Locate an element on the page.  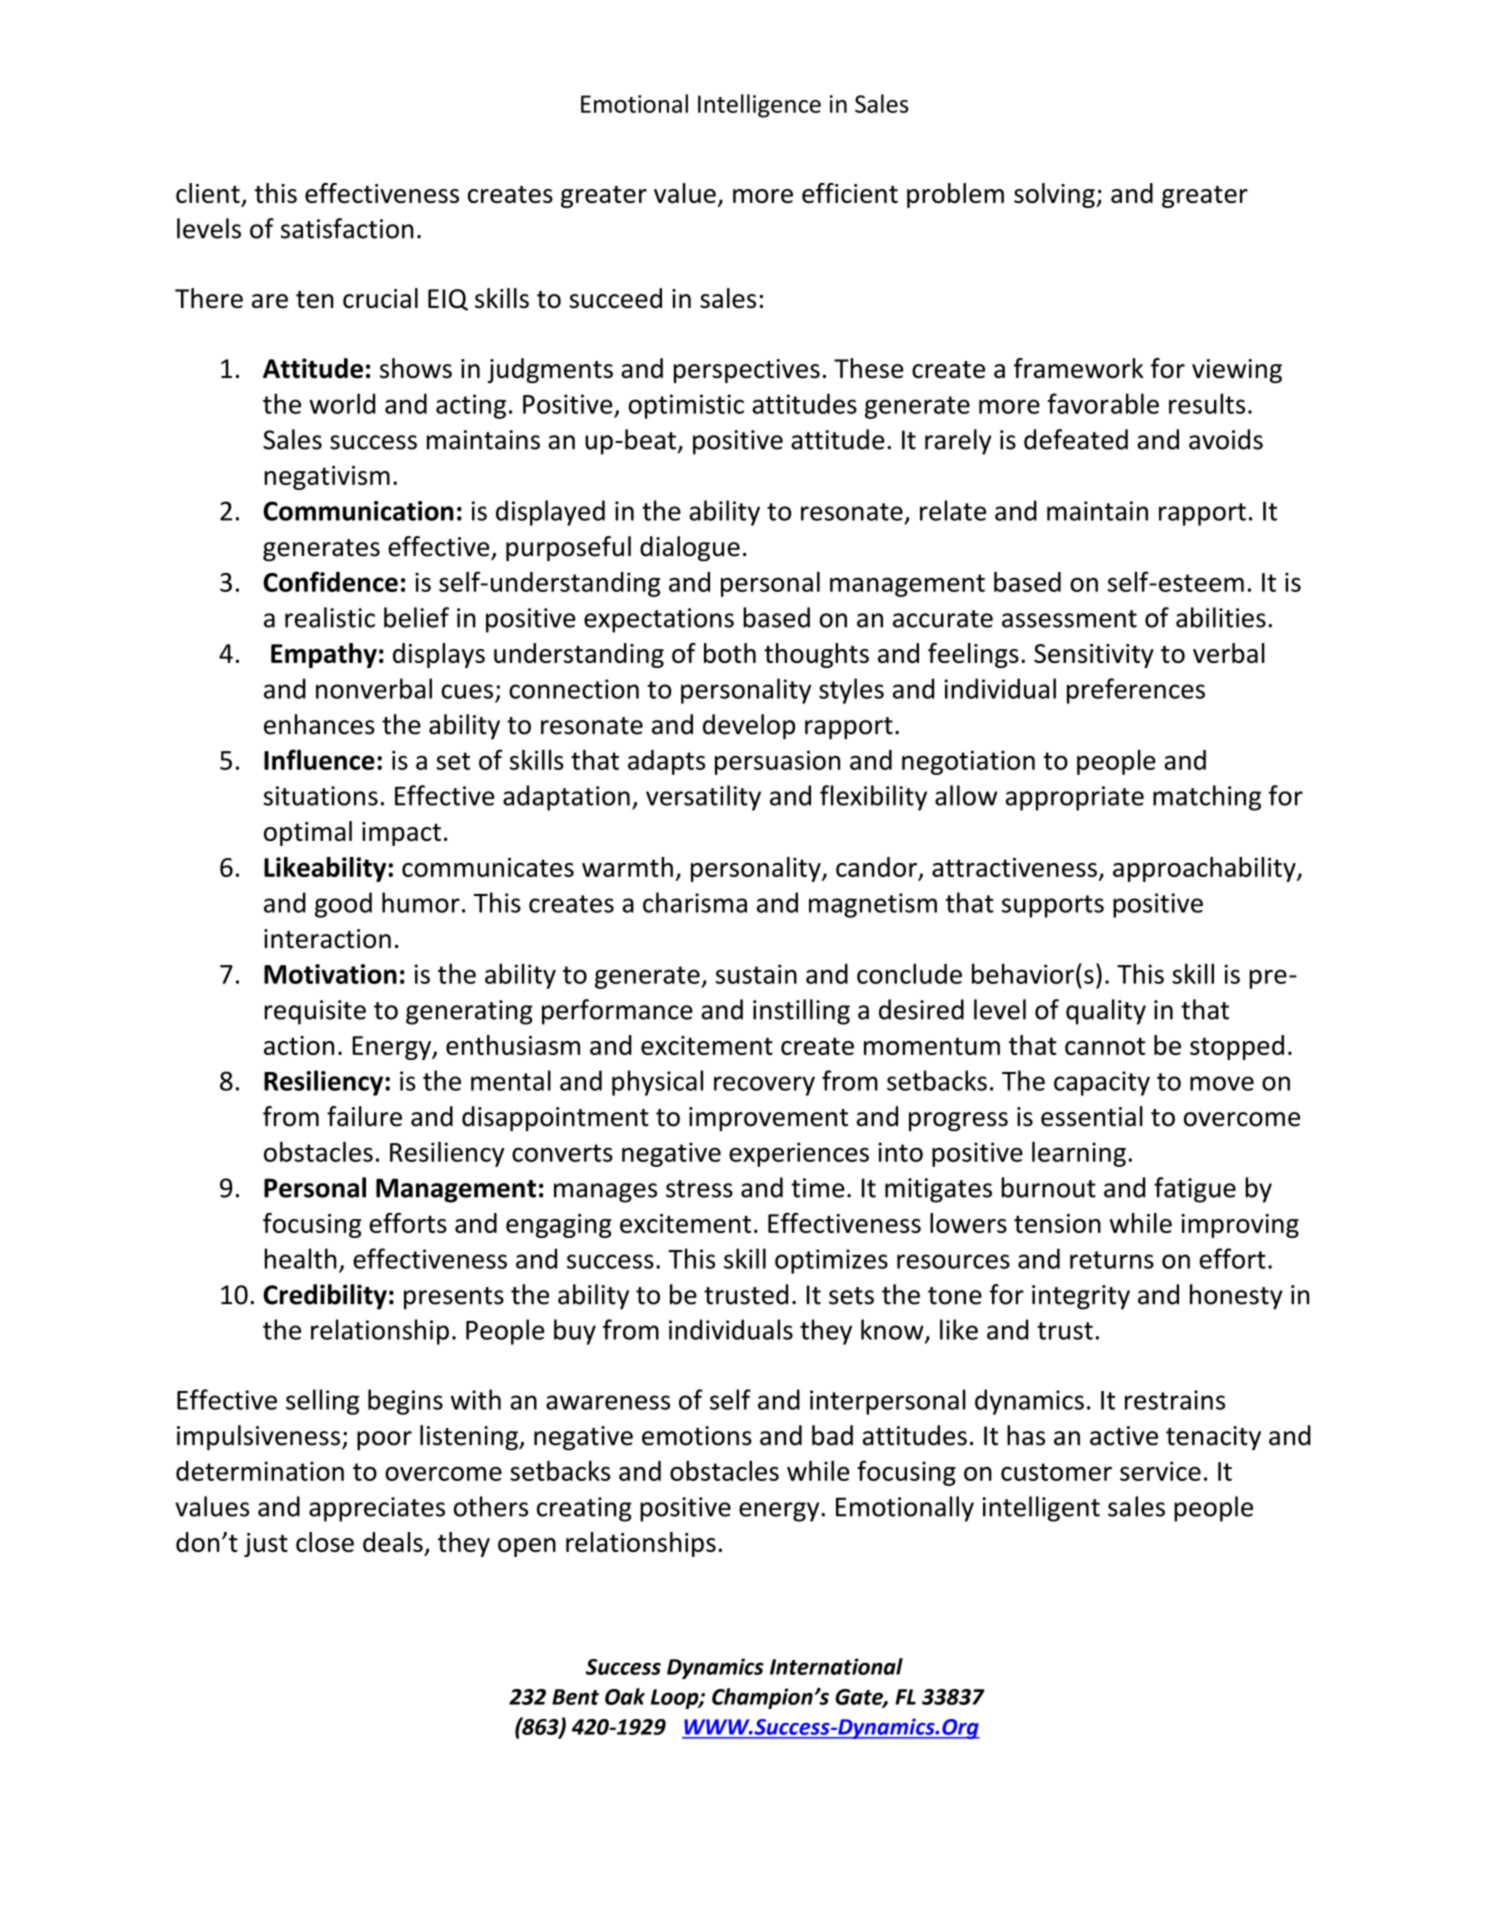
client is located at coordinates (208, 193).
